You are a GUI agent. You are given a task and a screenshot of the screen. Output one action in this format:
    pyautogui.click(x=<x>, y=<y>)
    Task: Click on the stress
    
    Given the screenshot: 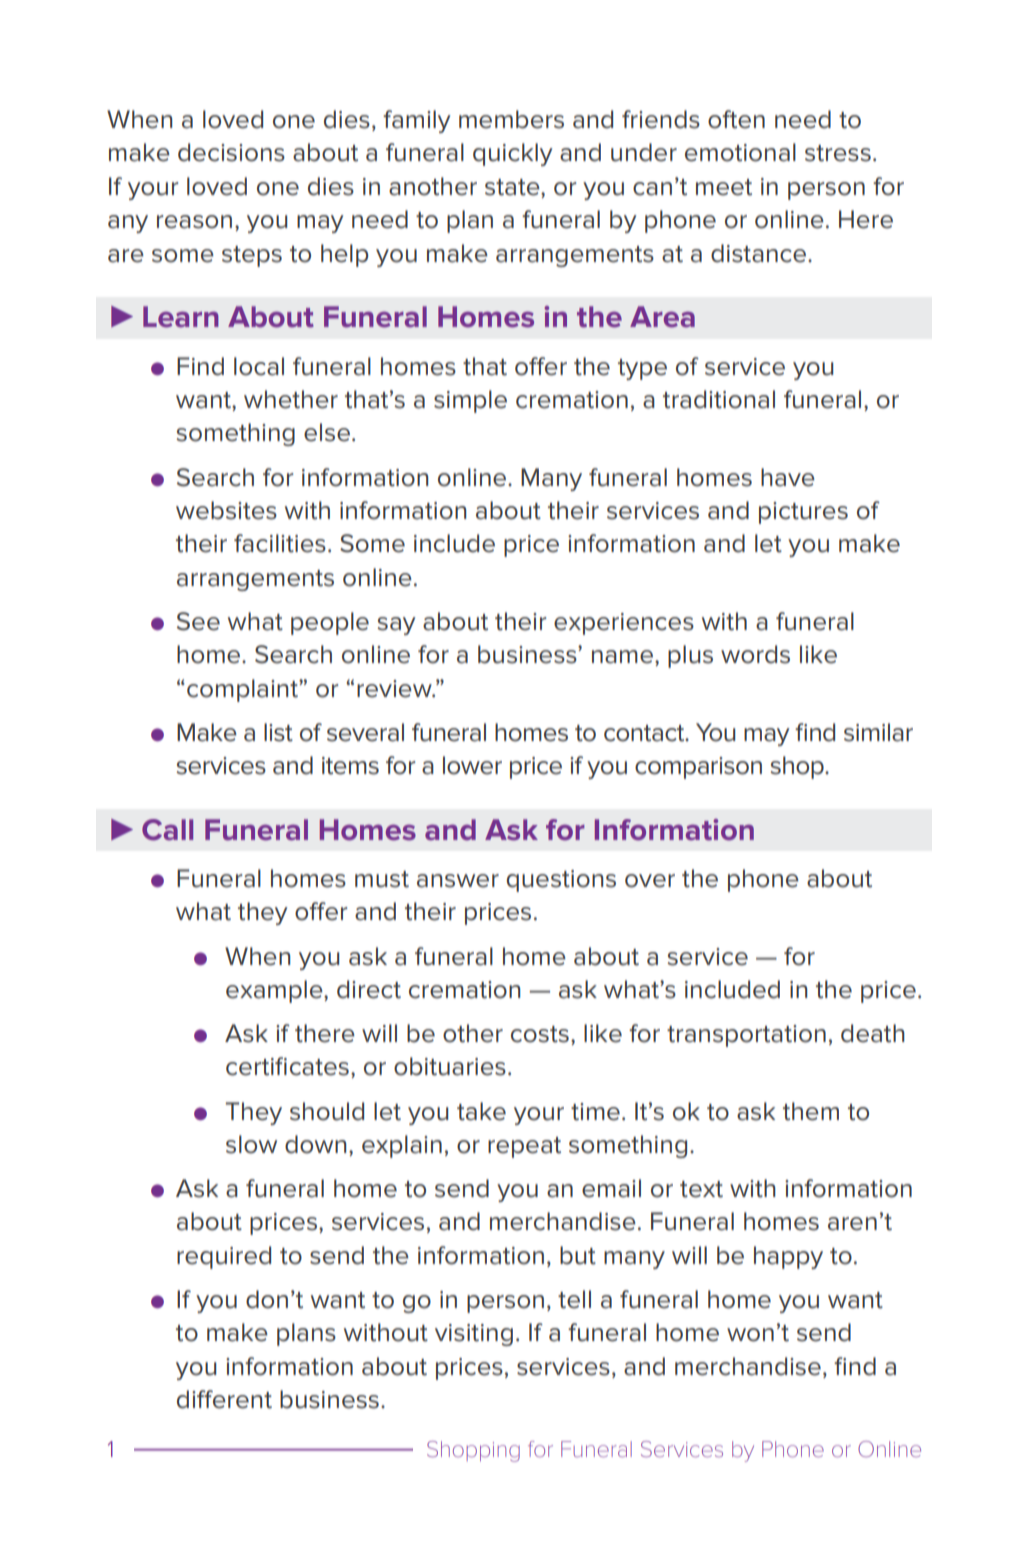 What is the action you would take?
    pyautogui.click(x=838, y=153)
